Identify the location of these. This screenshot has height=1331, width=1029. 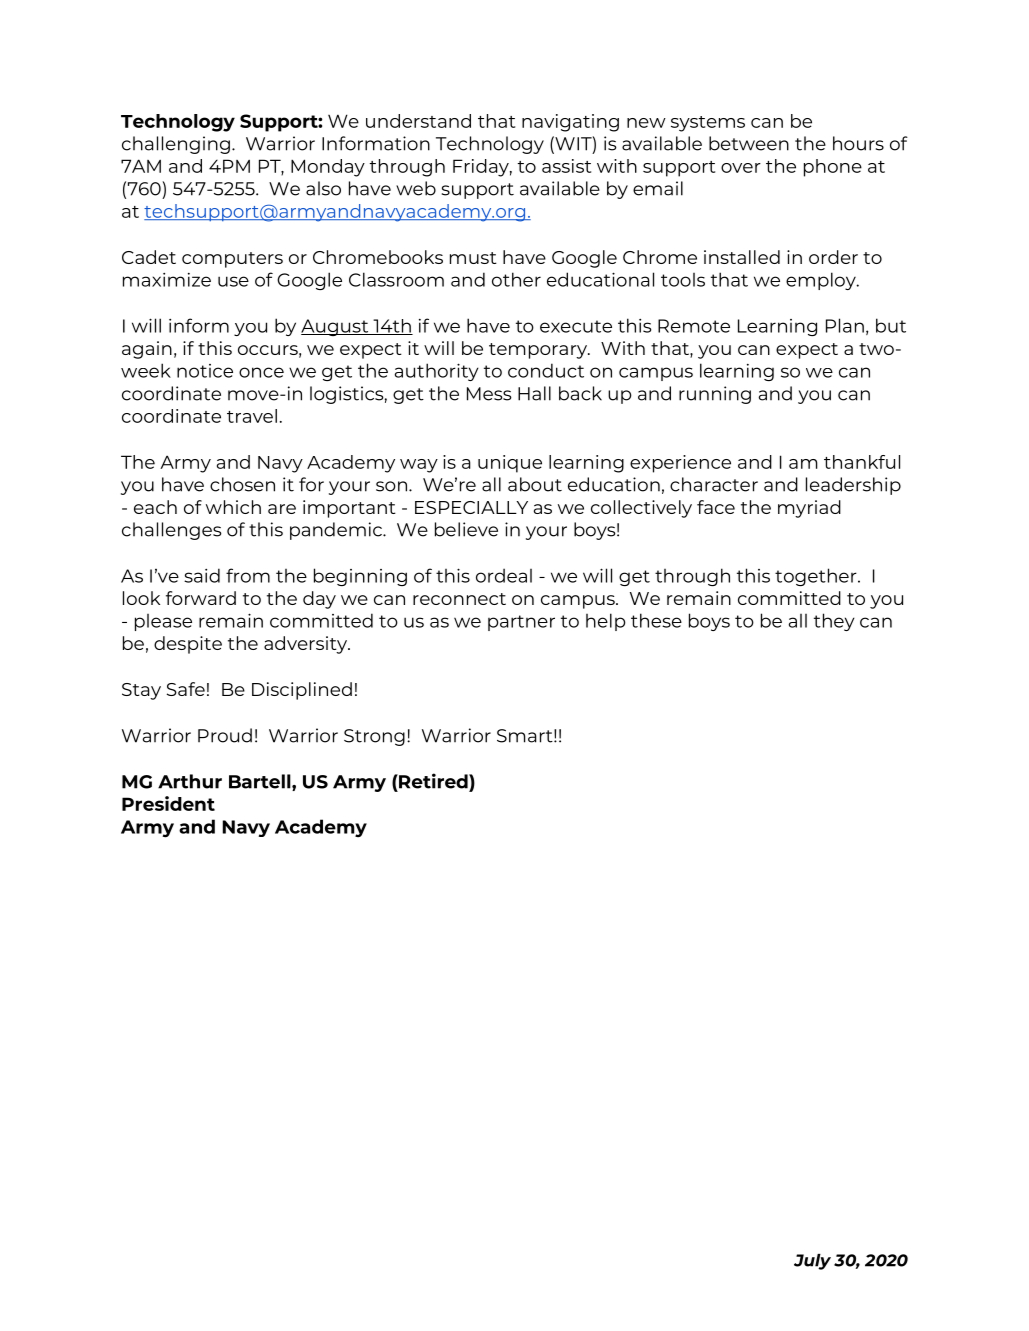
(656, 620).
